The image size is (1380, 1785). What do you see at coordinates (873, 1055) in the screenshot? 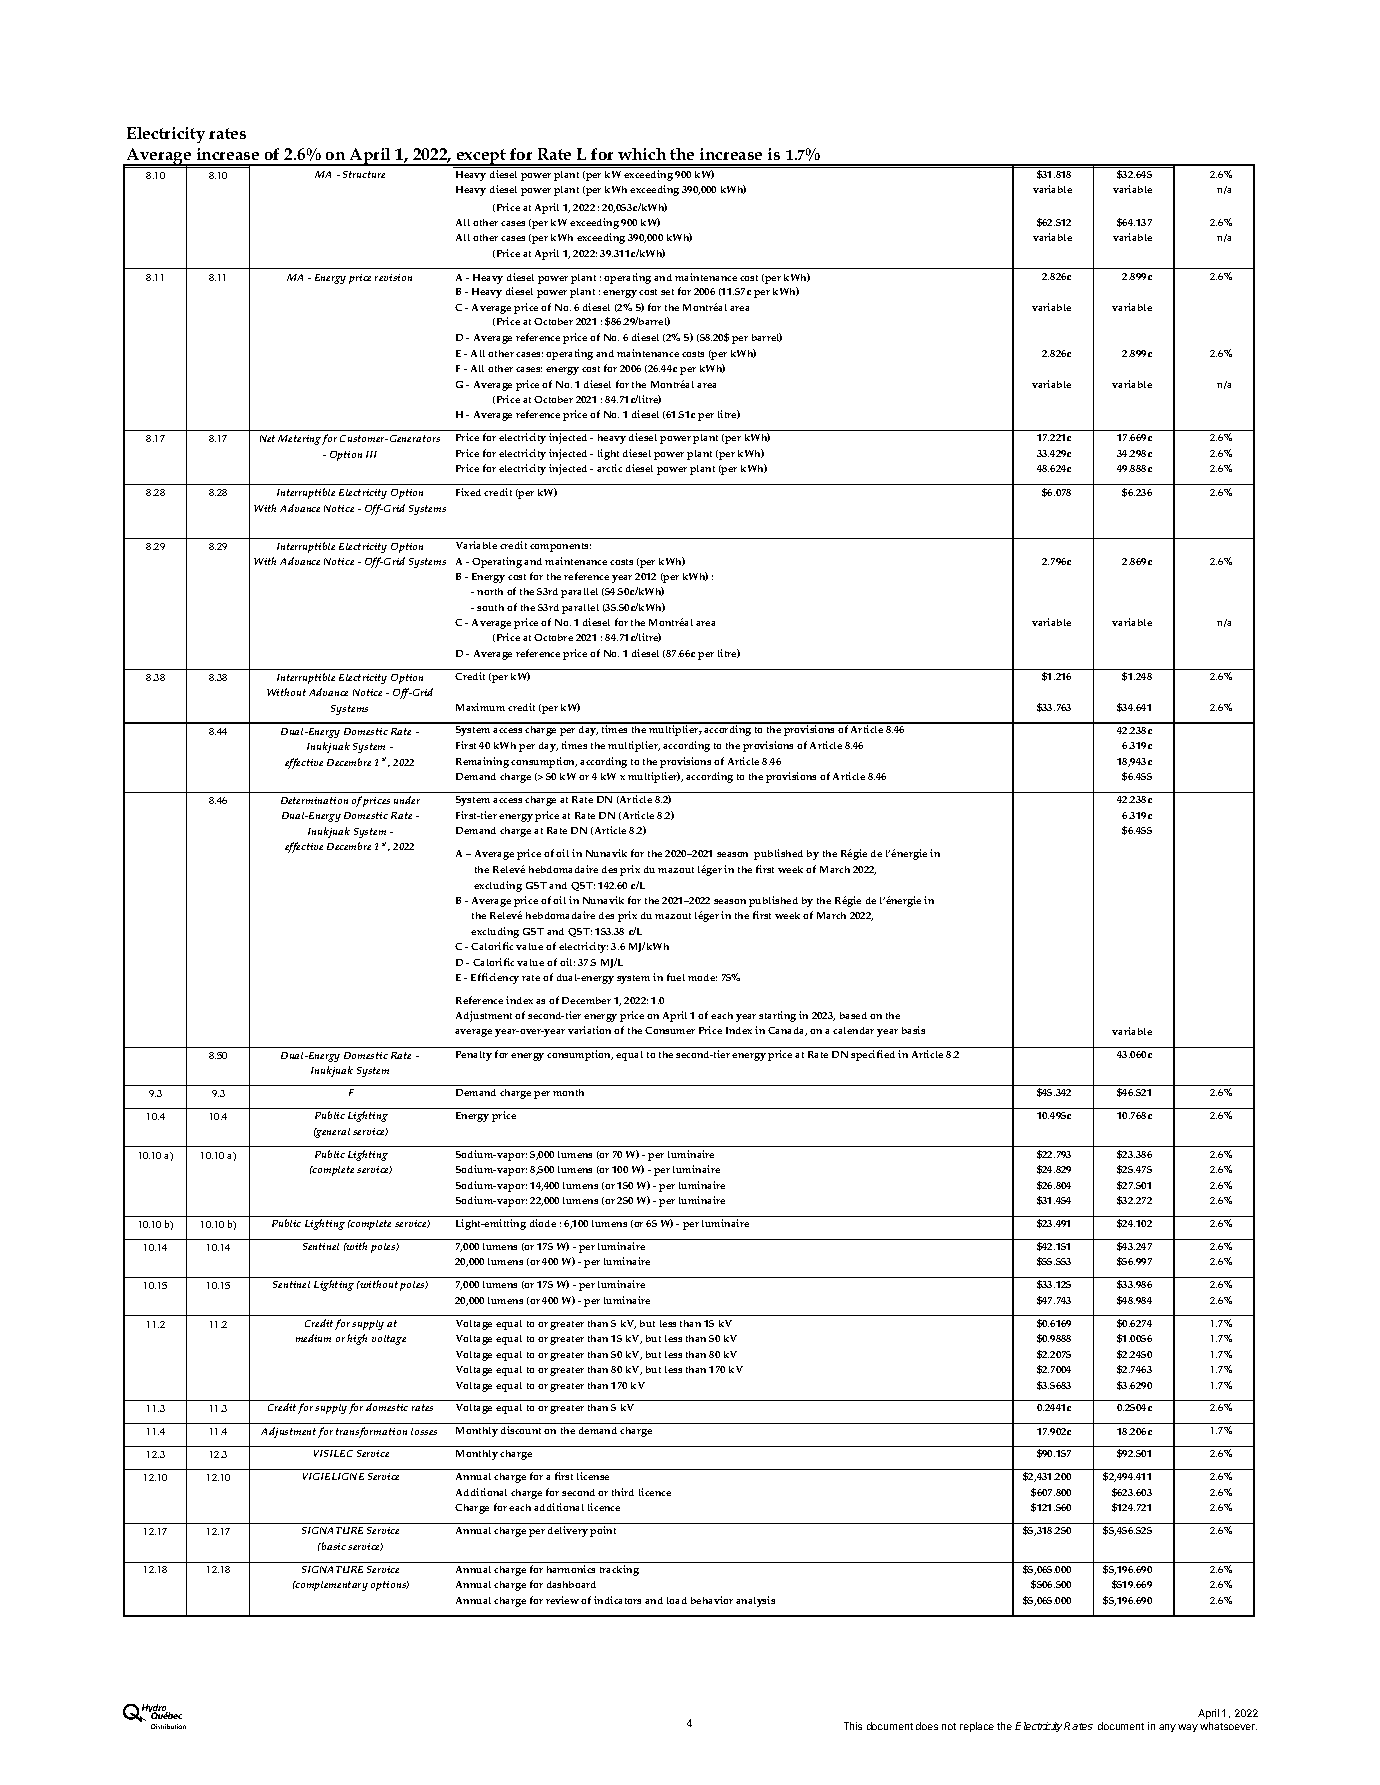
I see `specified` at bounding box center [873, 1055].
